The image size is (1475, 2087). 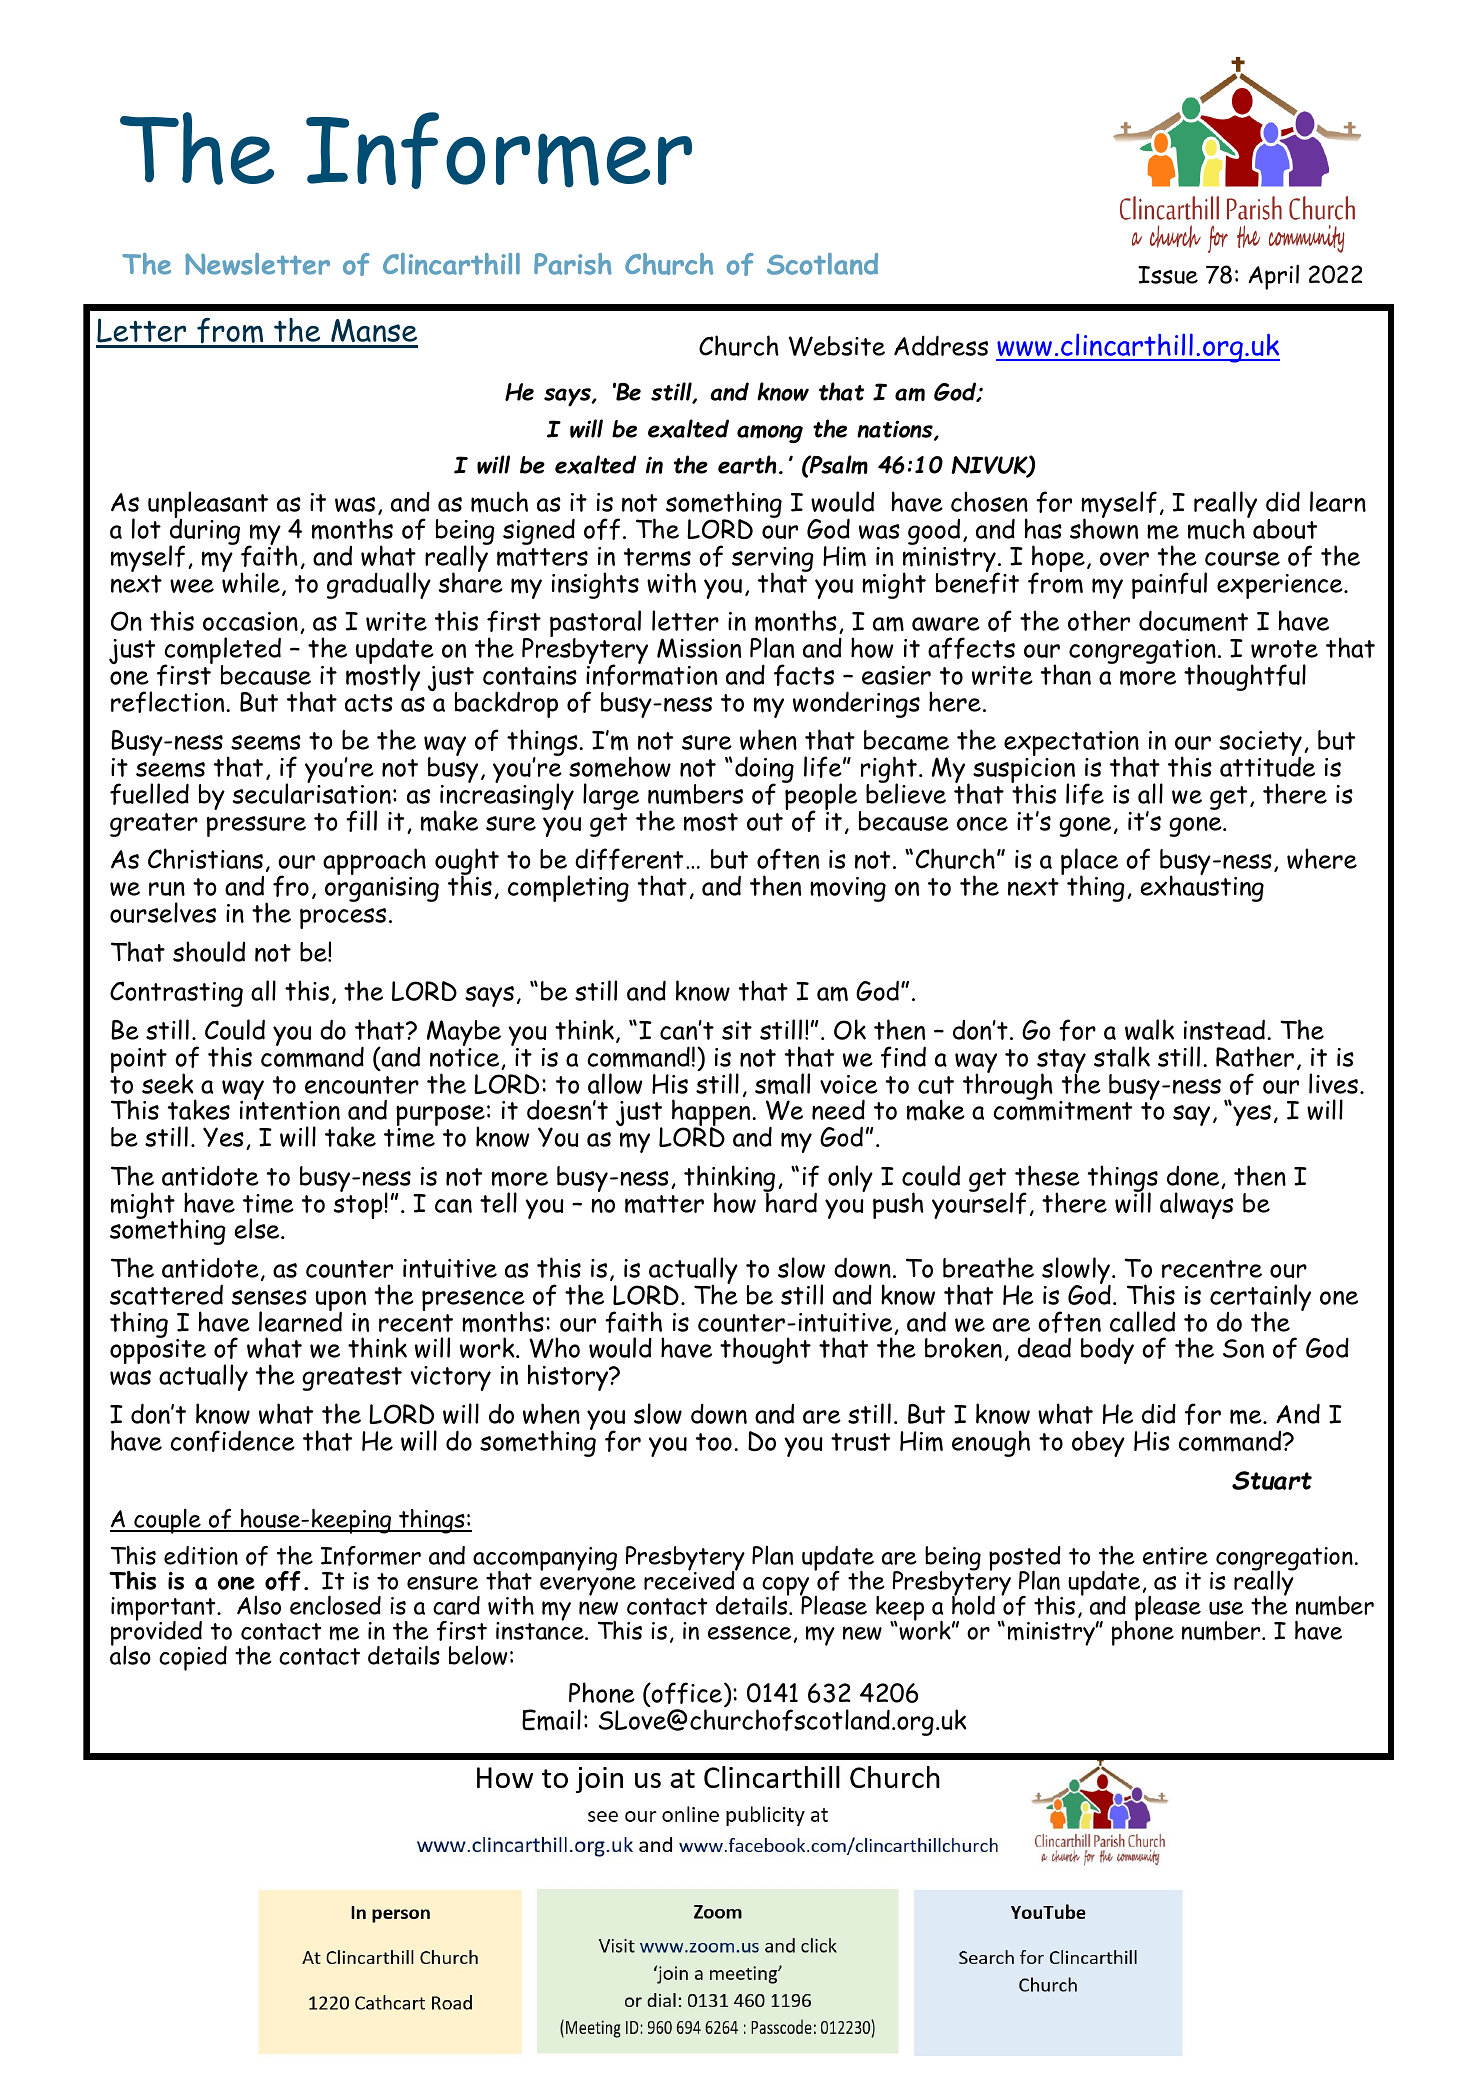 I want to click on Mission, so click(x=699, y=648).
